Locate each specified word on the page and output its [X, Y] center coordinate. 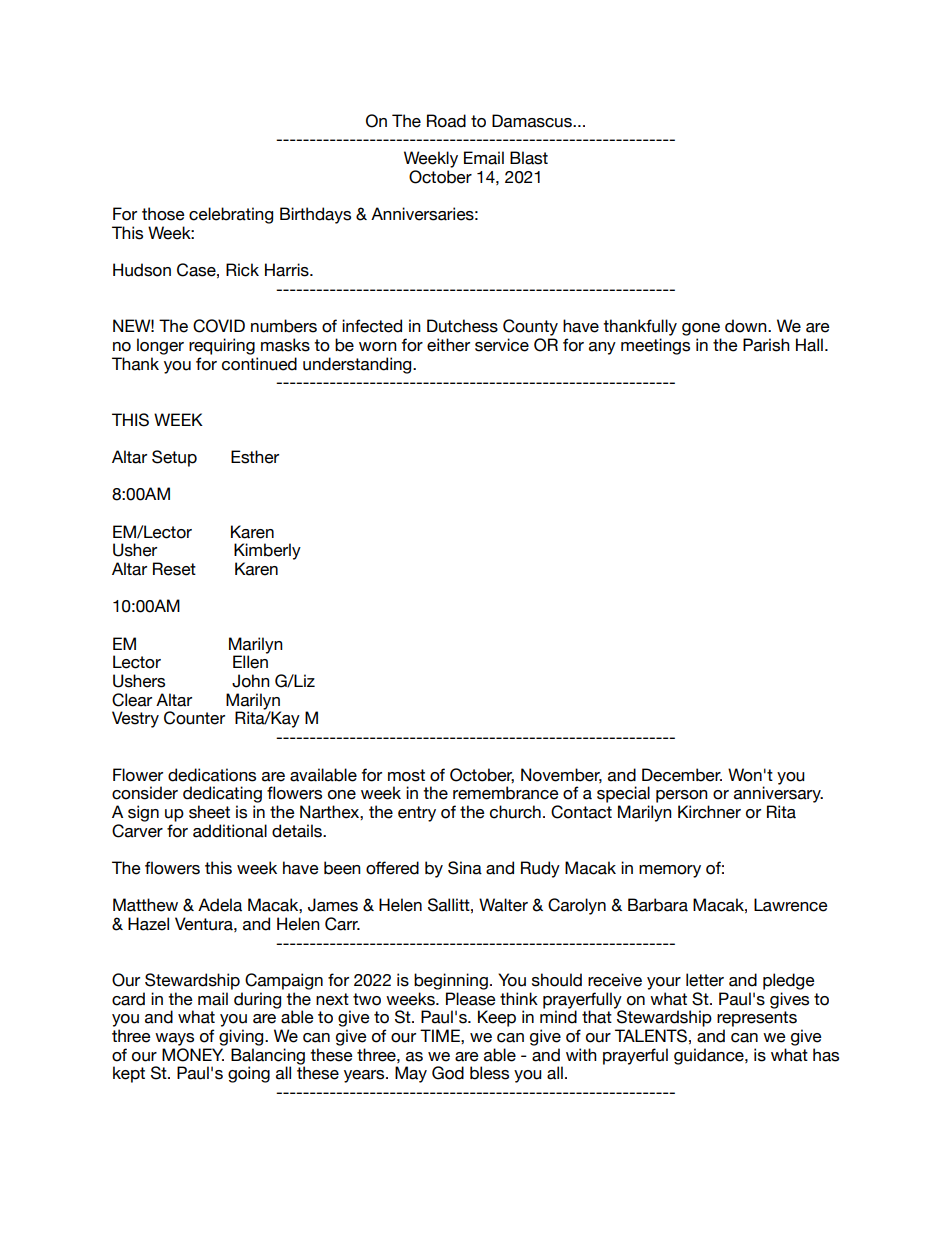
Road [446, 121]
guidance [710, 1056]
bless [489, 1073]
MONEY [193, 1055]
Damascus [533, 121]
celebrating [231, 215]
